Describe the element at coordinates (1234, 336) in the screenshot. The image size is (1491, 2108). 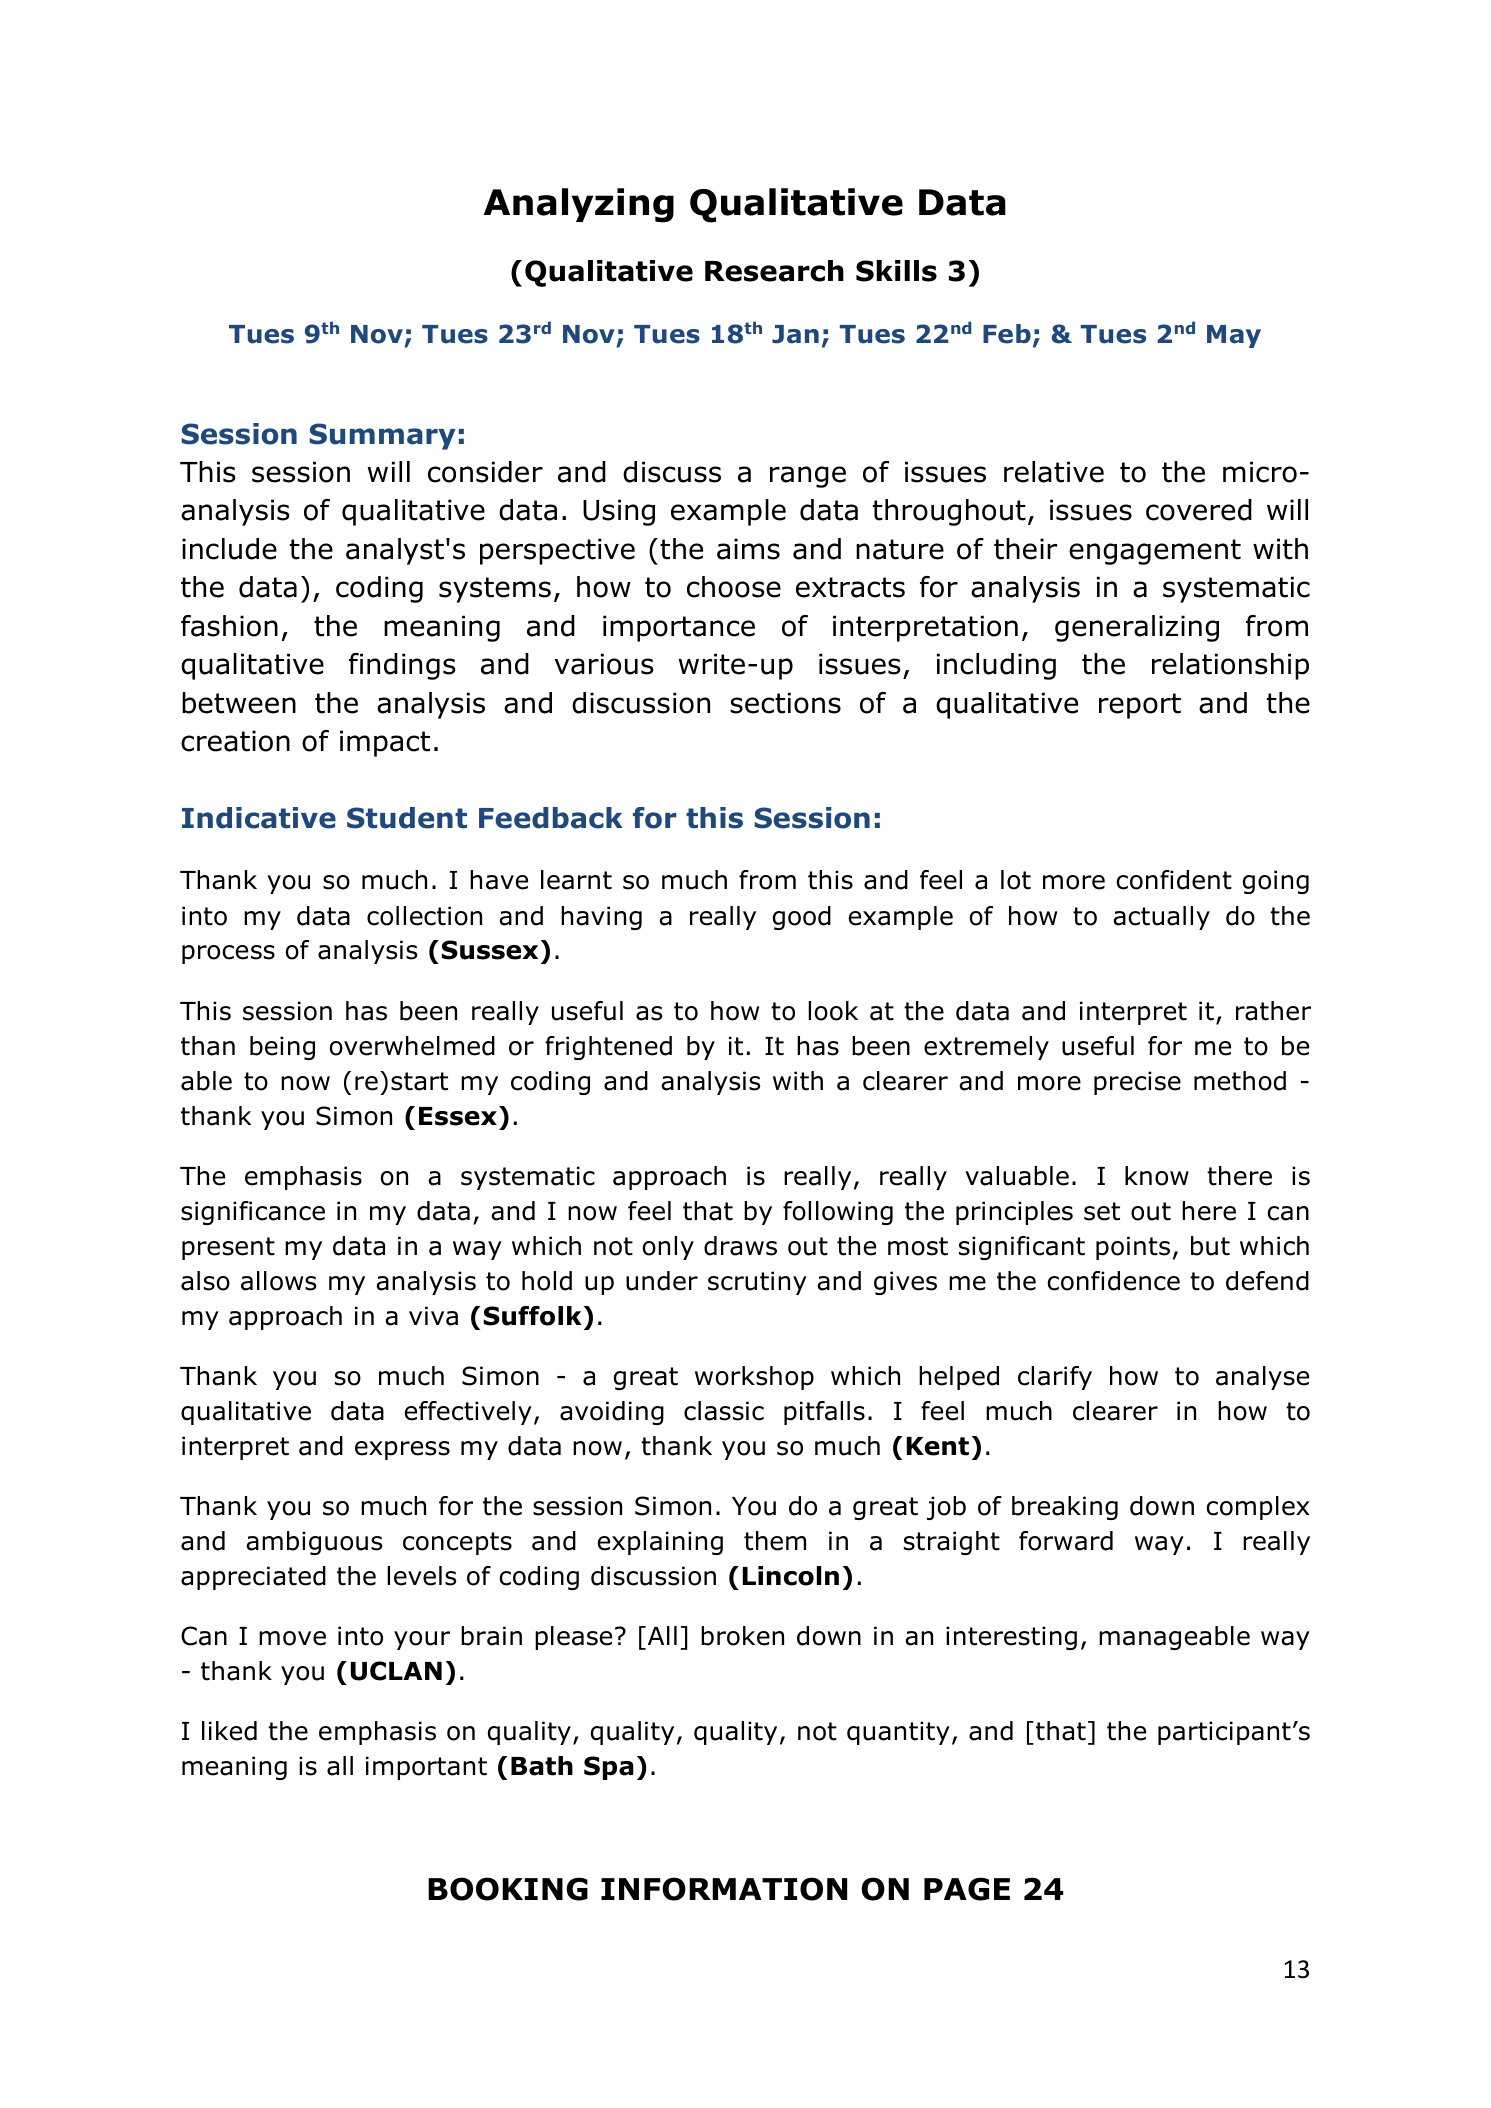
I see `May` at that location.
